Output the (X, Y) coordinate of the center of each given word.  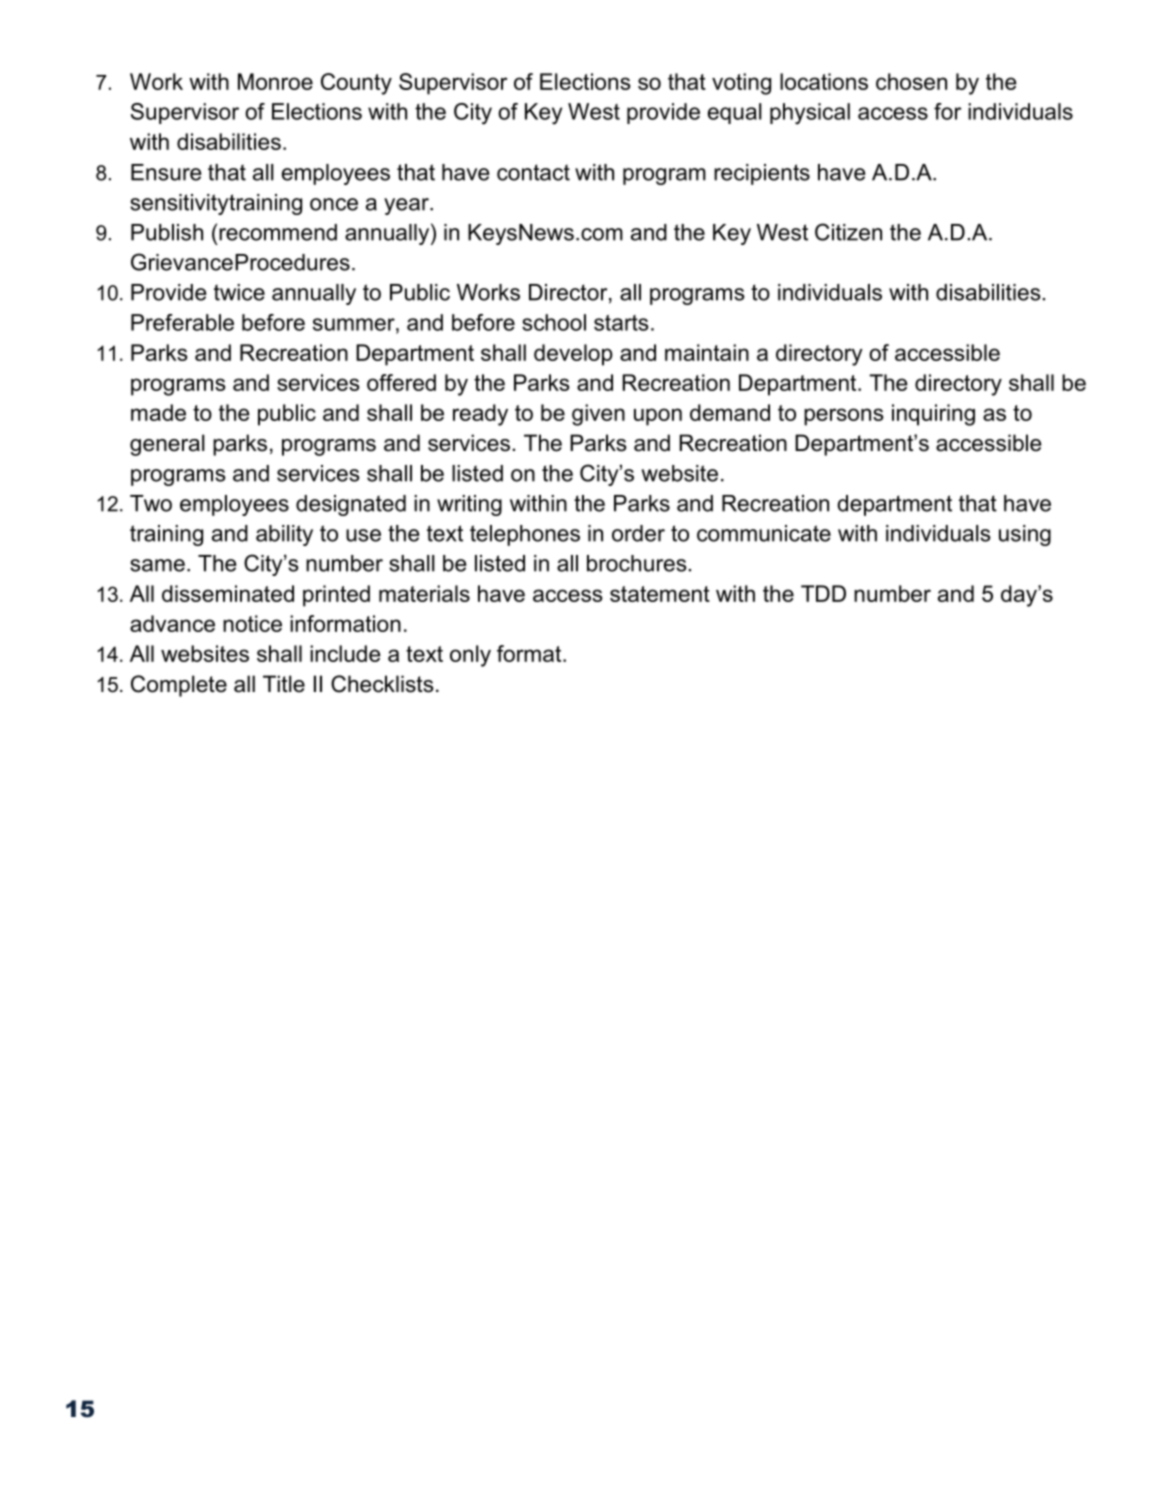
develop (573, 355)
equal (735, 113)
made (158, 412)
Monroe (275, 81)
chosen (911, 81)
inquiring (933, 415)
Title (284, 684)
